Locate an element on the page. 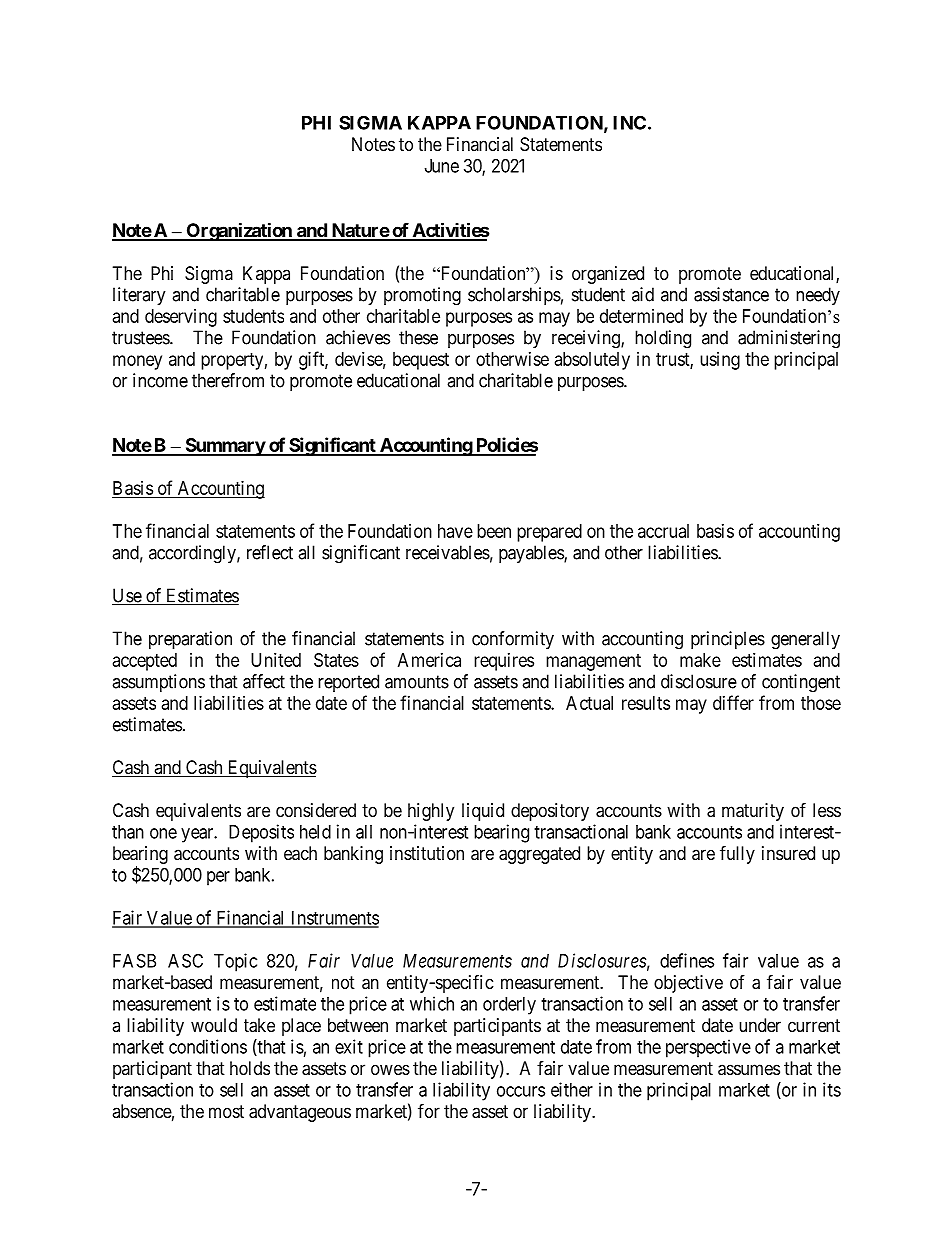  bequest is located at coordinates (421, 361).
